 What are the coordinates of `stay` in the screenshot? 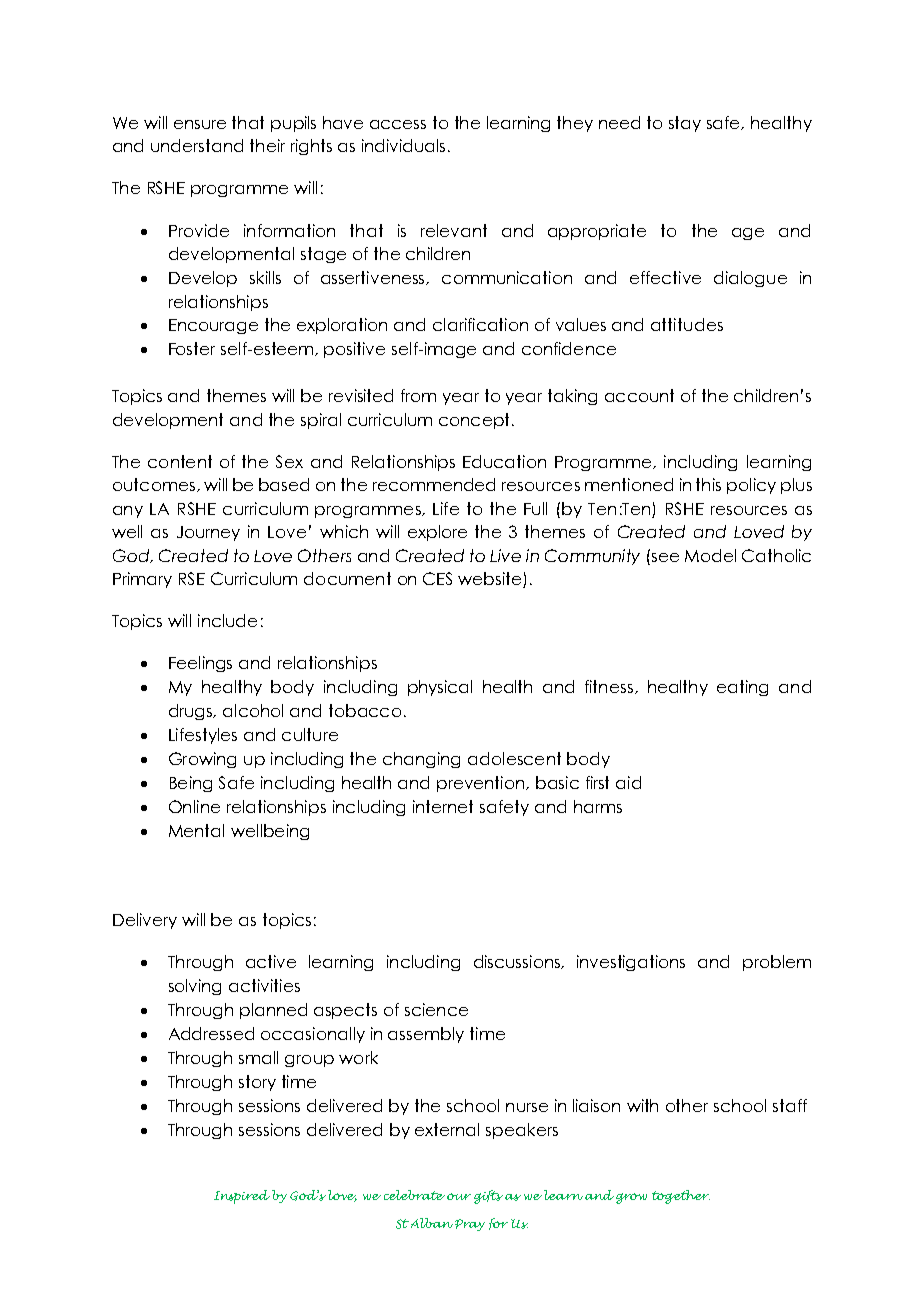 It's located at (685, 124).
